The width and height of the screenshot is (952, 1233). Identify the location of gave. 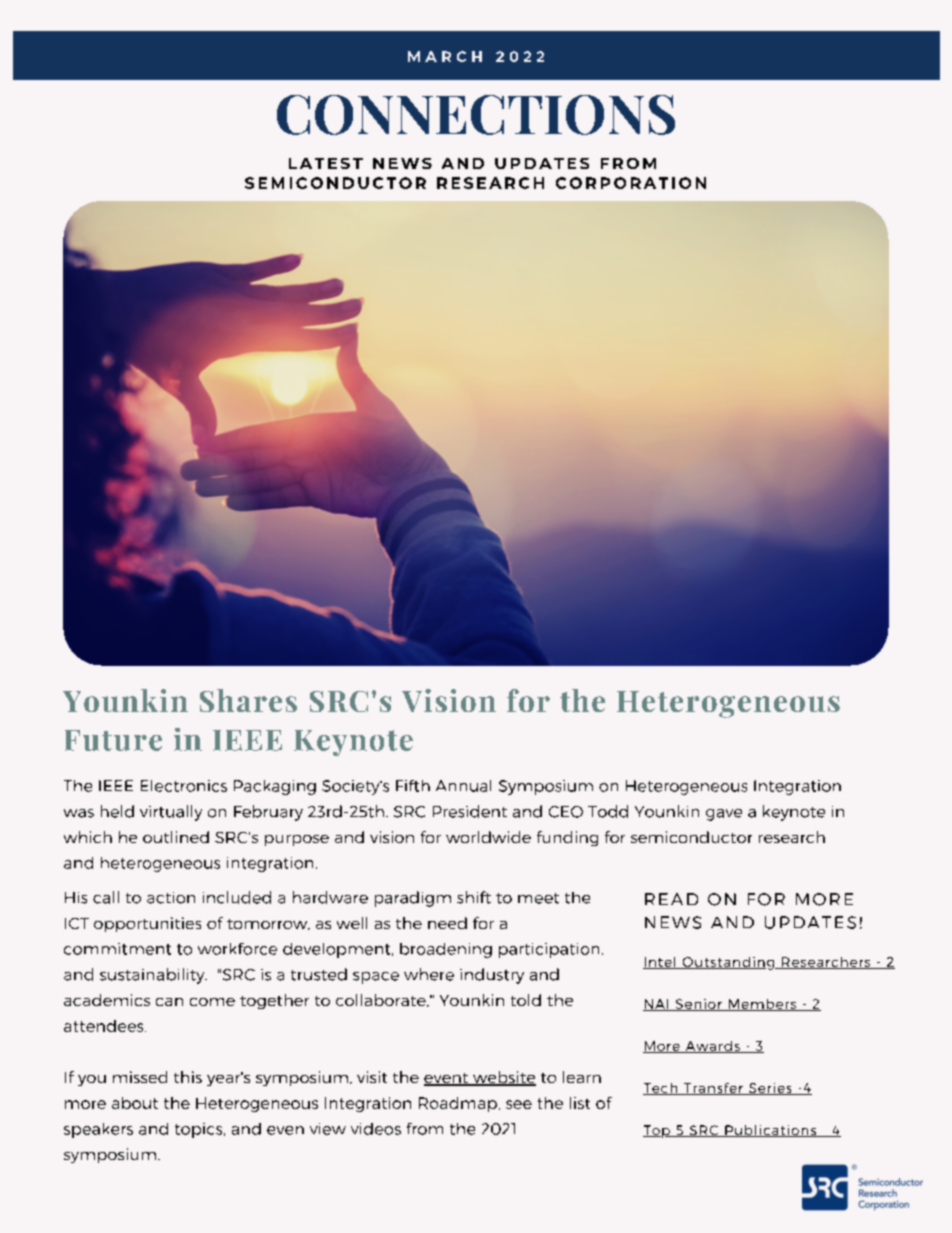
(724, 815).
